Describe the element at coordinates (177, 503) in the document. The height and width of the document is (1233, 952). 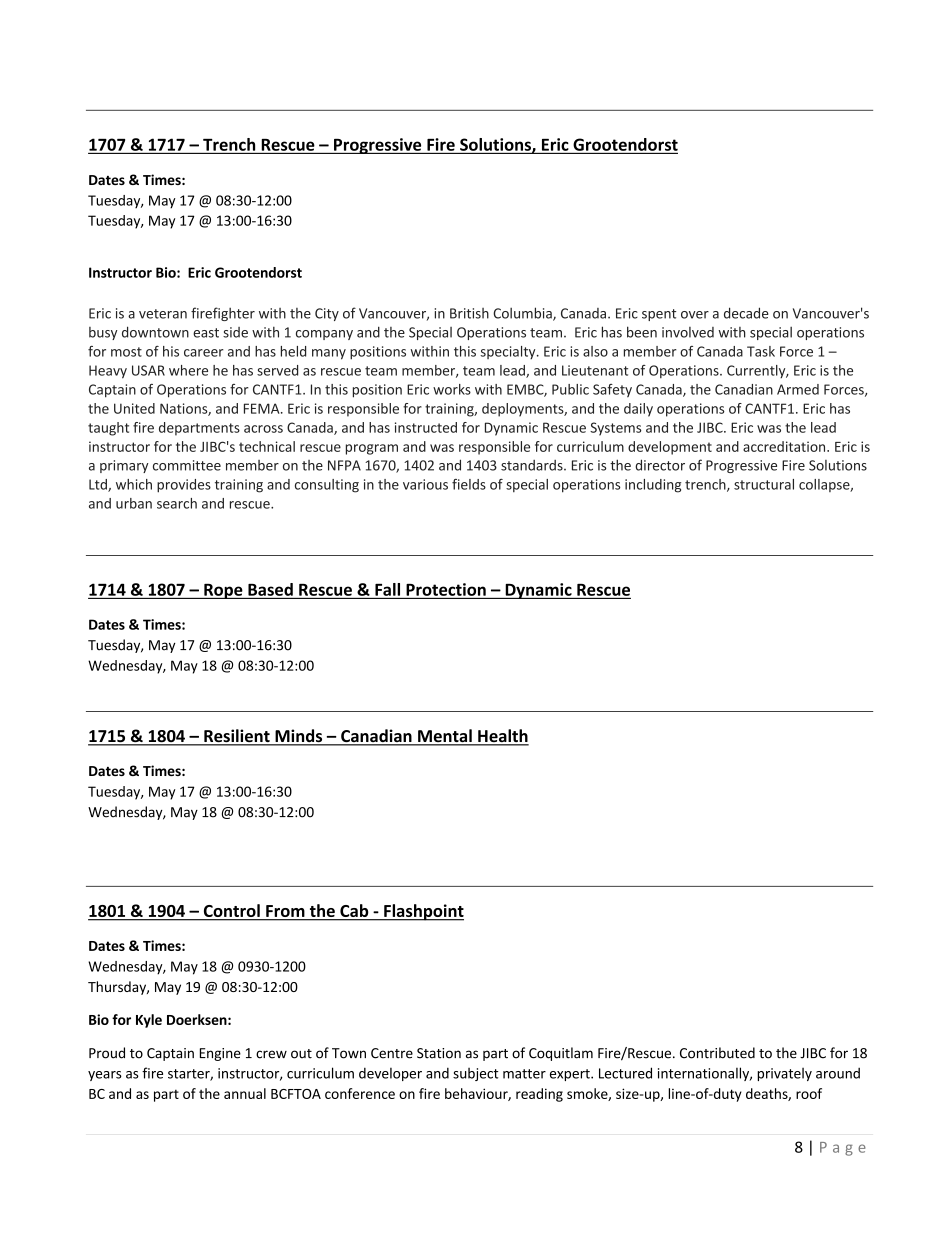
I see `search` at that location.
